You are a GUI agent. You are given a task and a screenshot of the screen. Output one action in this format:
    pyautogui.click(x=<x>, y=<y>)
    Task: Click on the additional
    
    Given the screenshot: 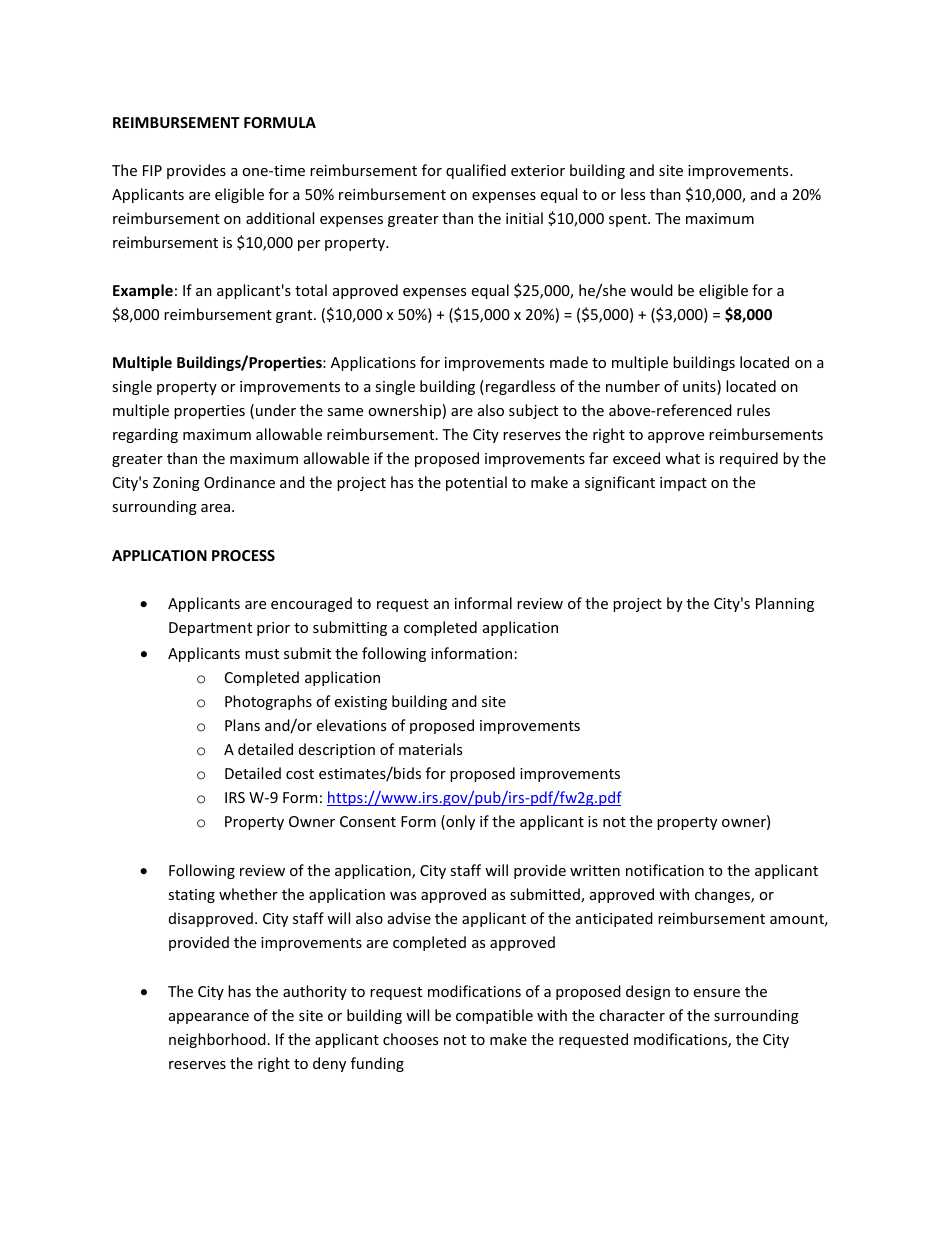 What is the action you would take?
    pyautogui.click(x=280, y=218)
